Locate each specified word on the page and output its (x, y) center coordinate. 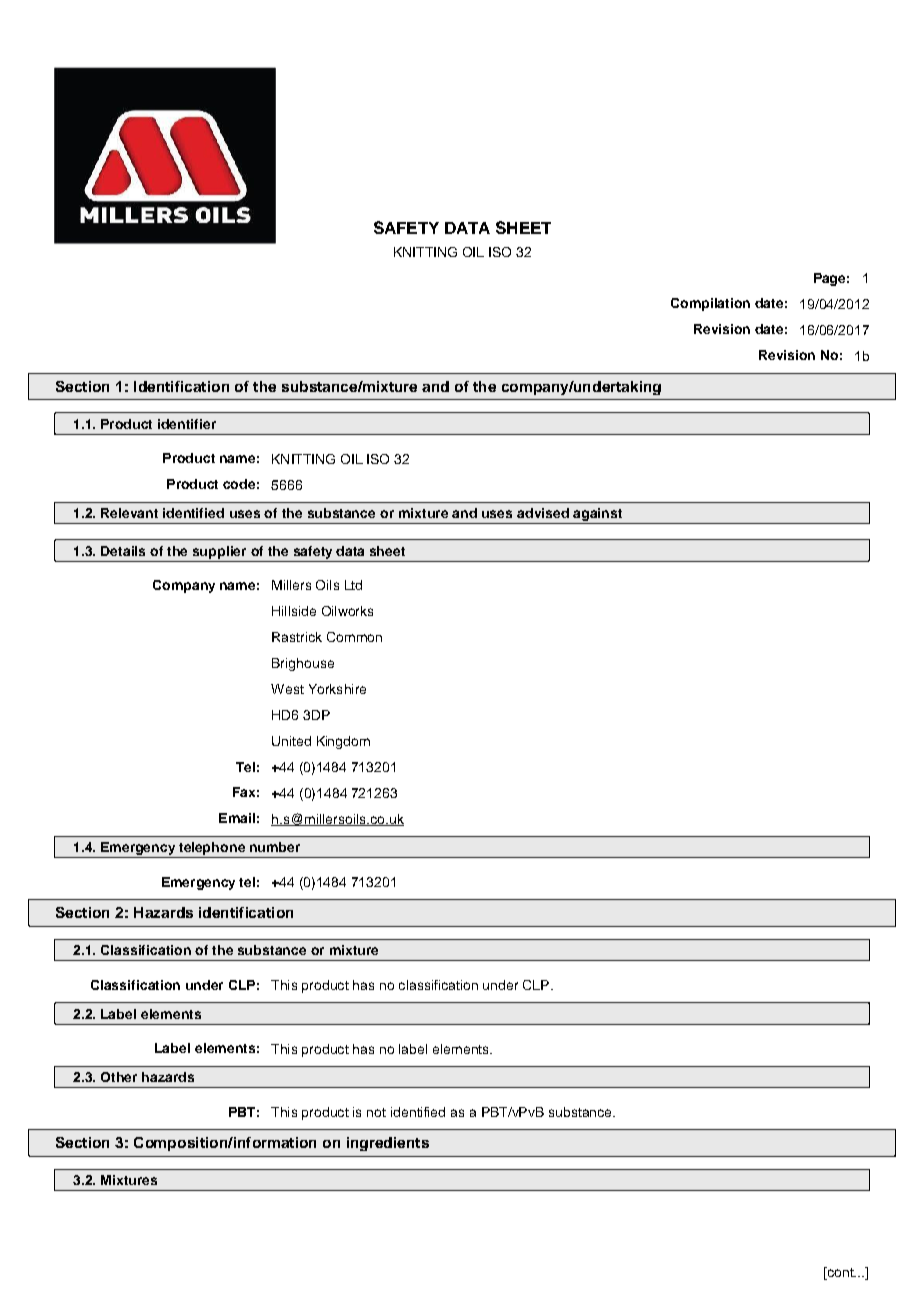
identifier (187, 424)
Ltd (353, 585)
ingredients (388, 1144)
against (598, 516)
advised (543, 513)
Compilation (710, 304)
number (275, 847)
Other (119, 1077)
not (376, 1112)
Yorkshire (337, 689)
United (291, 741)
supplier (219, 552)
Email (237, 818)
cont (840, 1273)
